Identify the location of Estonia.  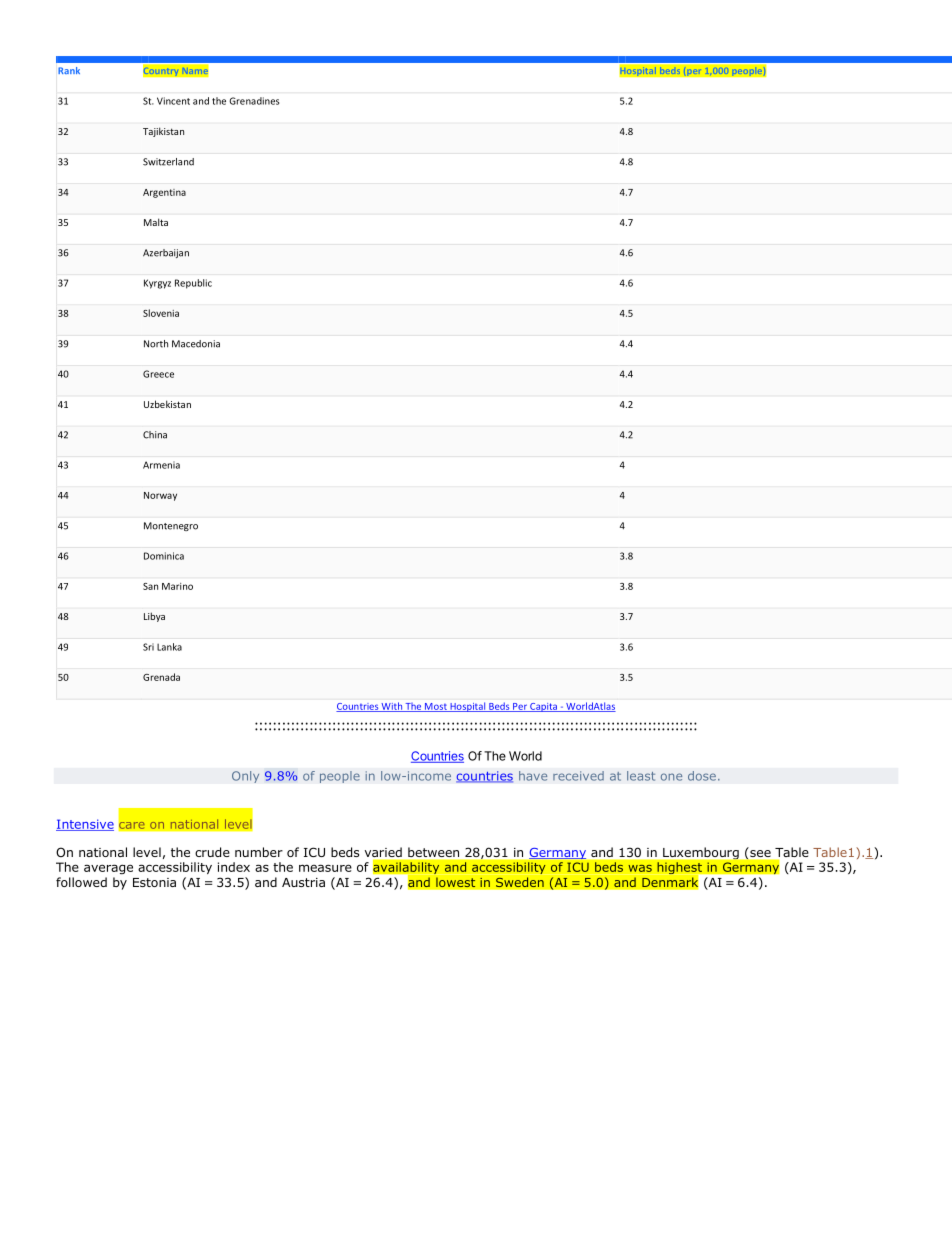
(154, 882).
